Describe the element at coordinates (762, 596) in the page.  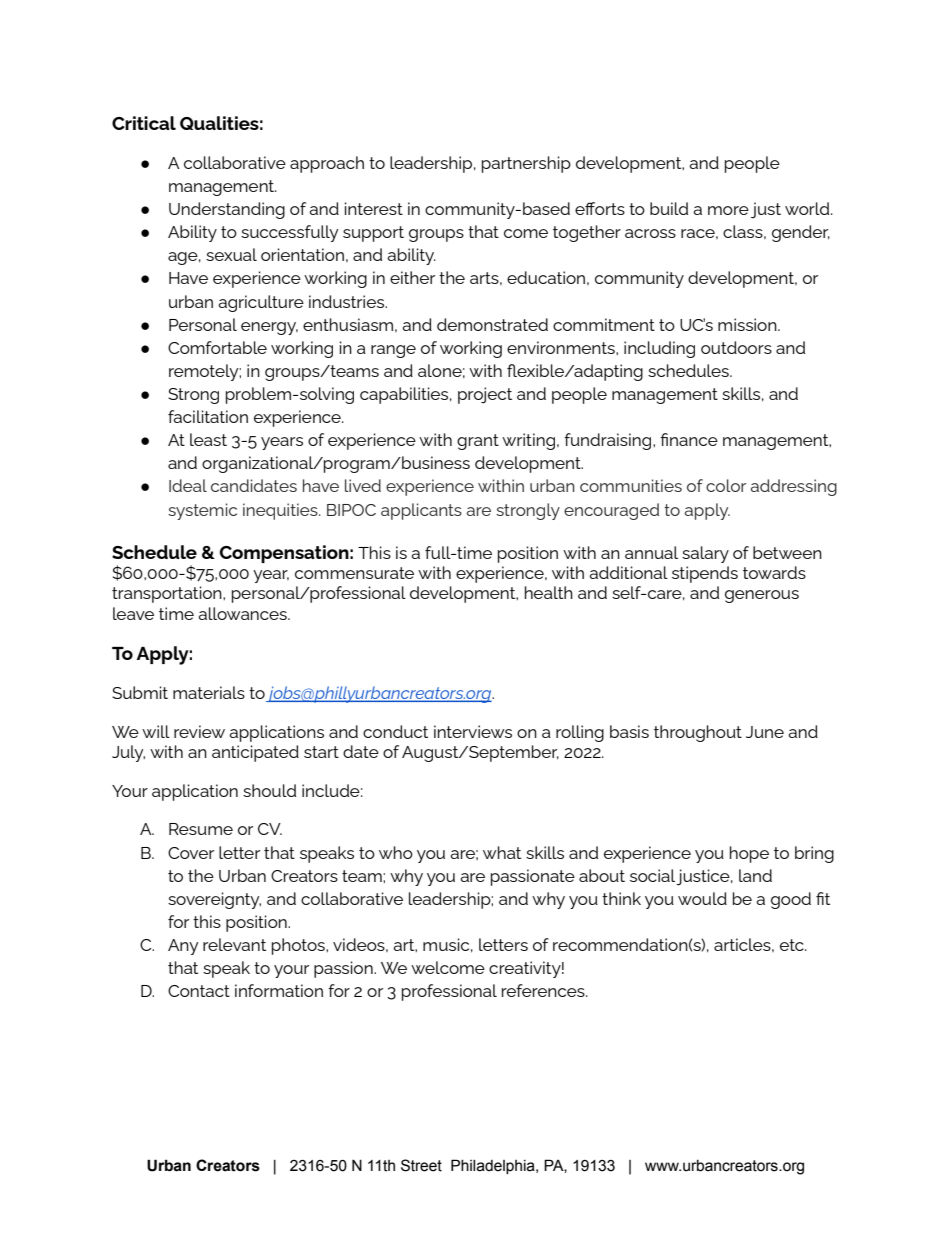
I see `generous` at that location.
